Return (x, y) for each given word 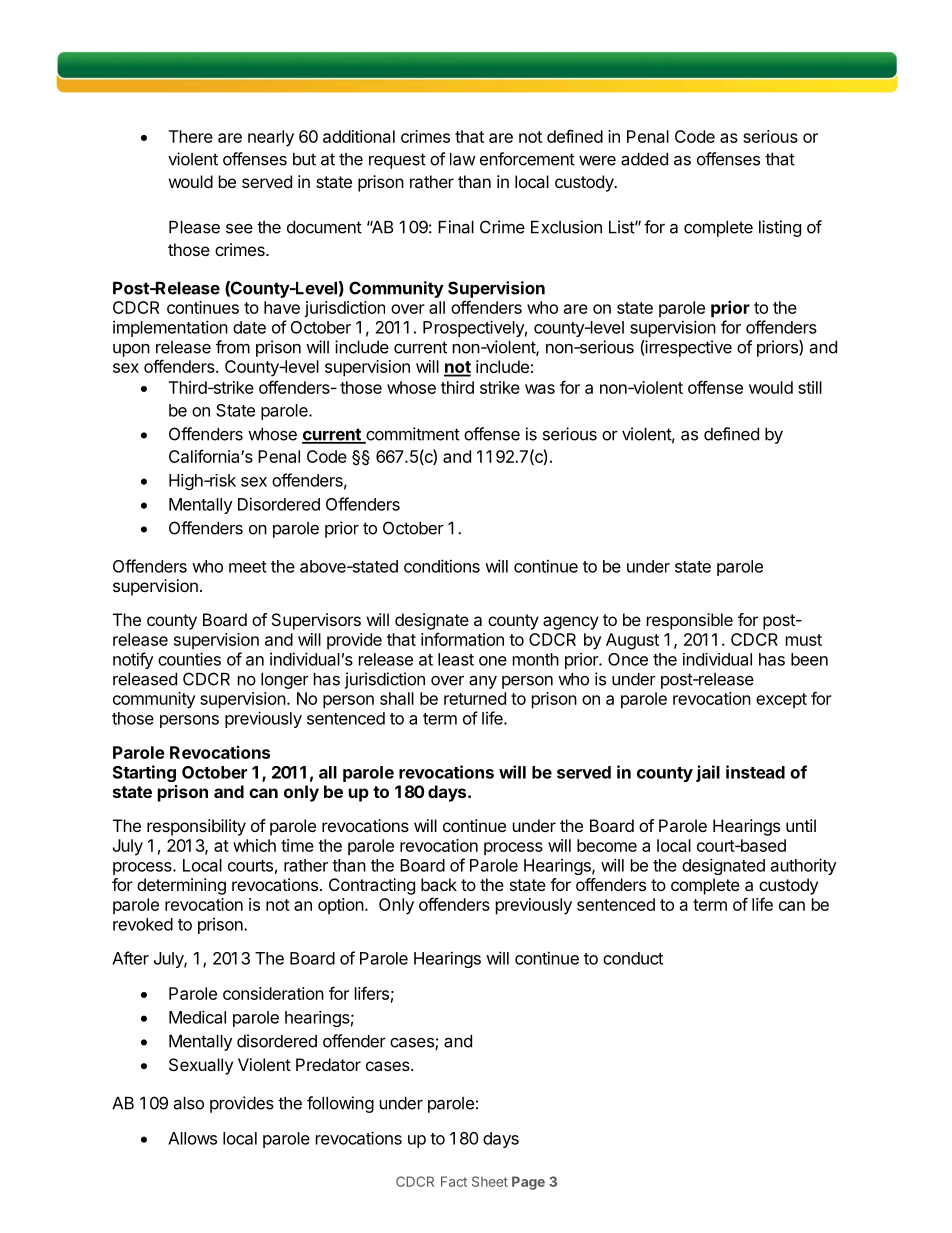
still (810, 387)
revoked (143, 924)
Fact (454, 1181)
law (463, 159)
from (233, 347)
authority (804, 866)
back (439, 884)
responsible (690, 621)
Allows (192, 1138)
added (644, 159)
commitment (412, 435)
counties (189, 659)
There (191, 136)
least (456, 659)
